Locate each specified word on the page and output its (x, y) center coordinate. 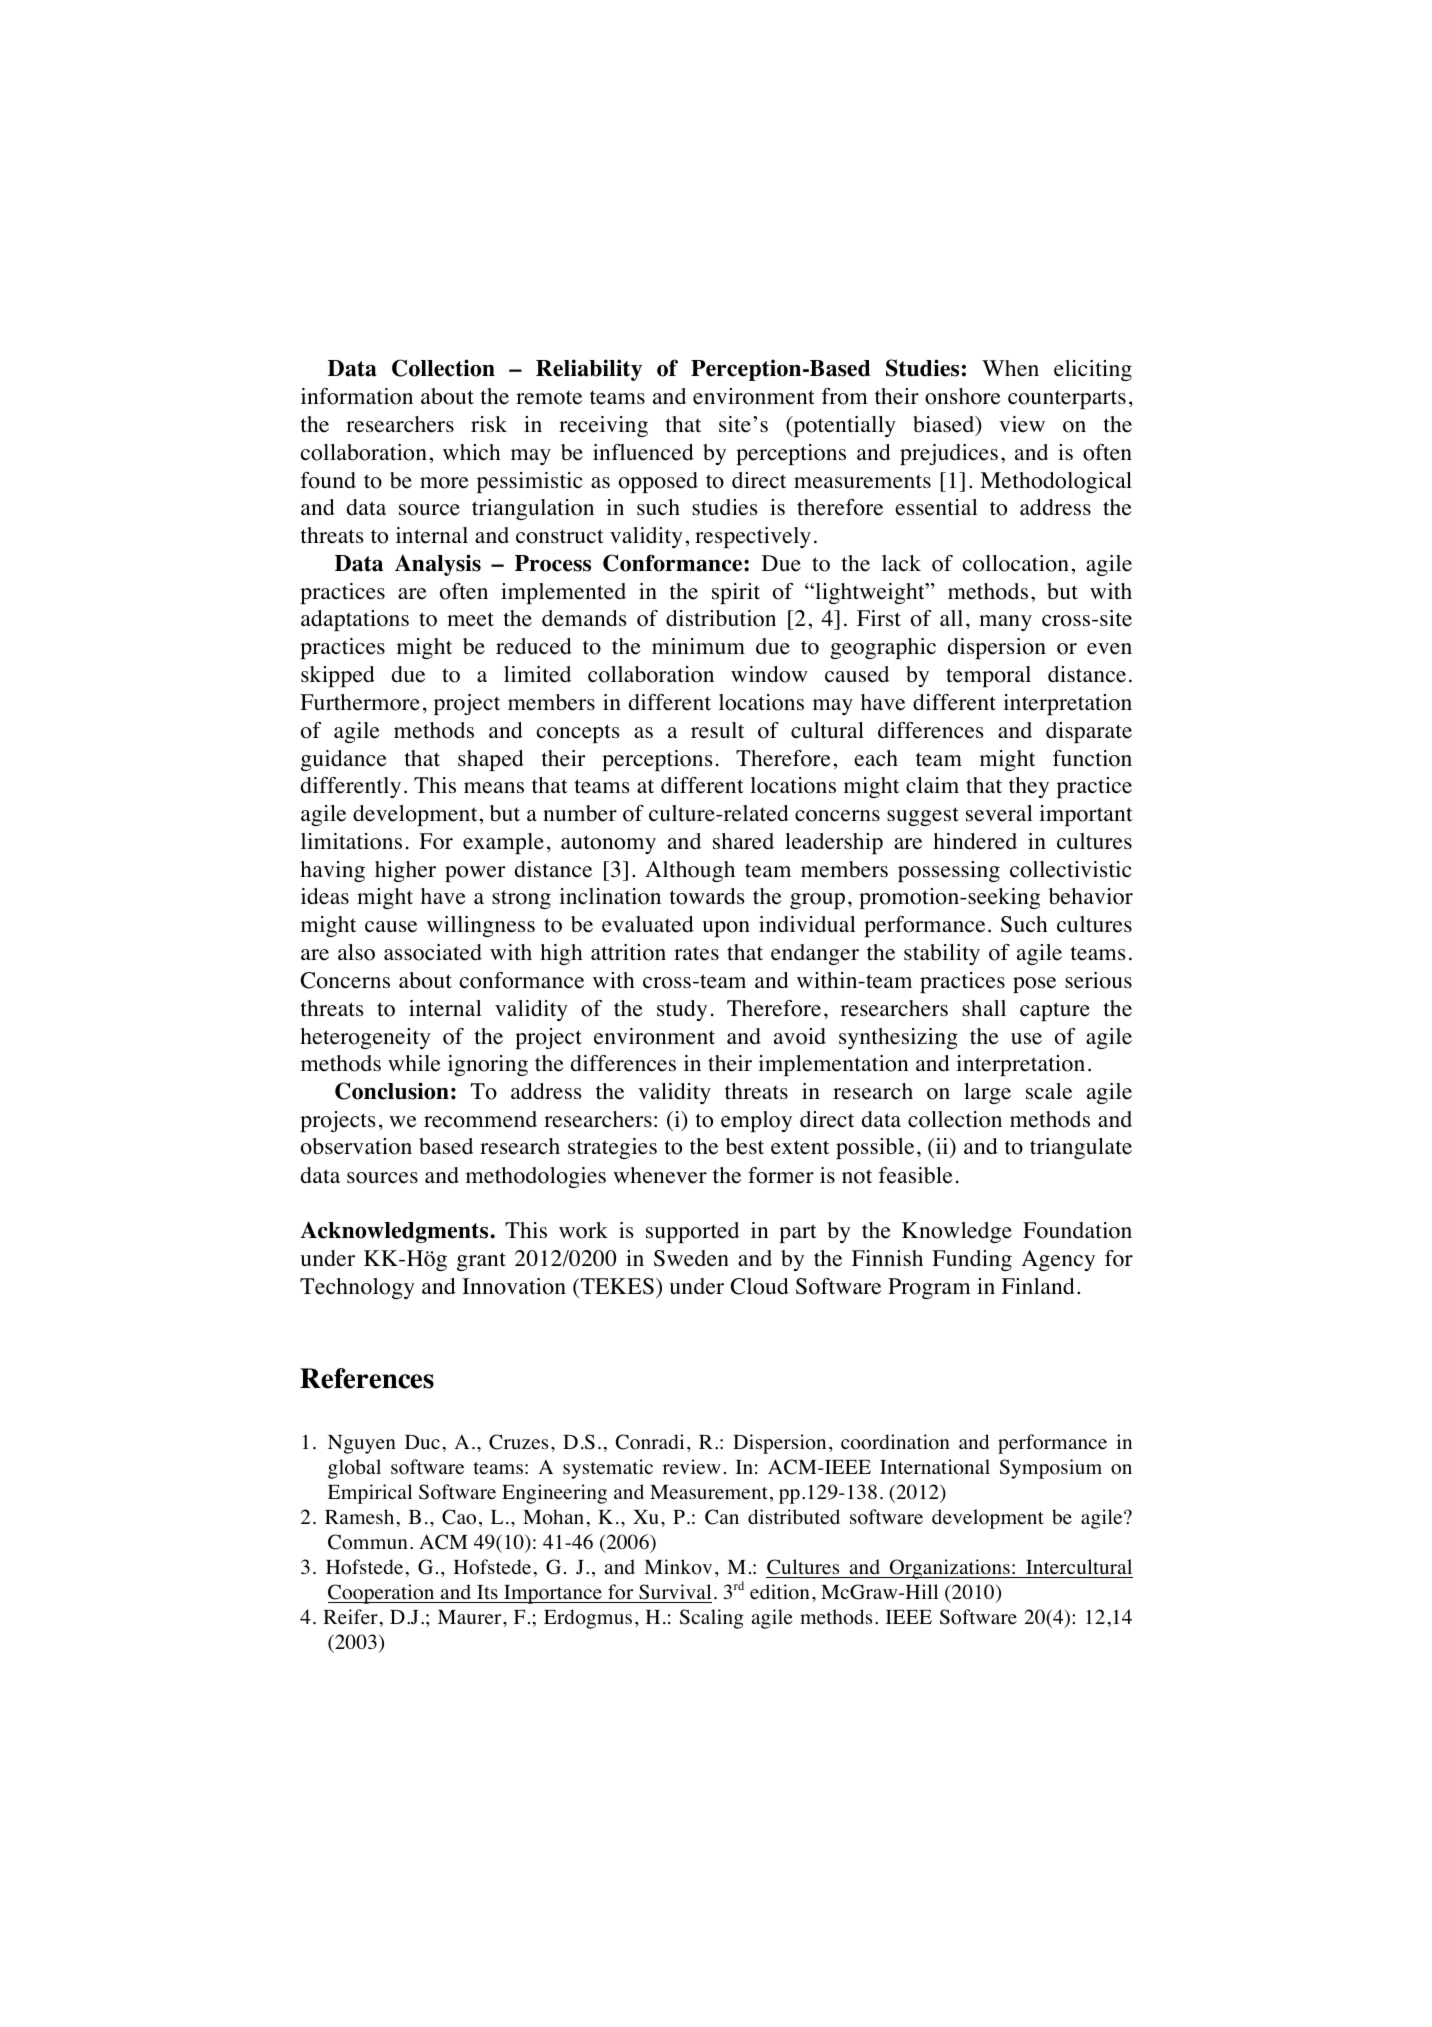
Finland (1038, 1286)
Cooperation (382, 1594)
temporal (988, 676)
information (357, 396)
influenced (643, 452)
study (682, 1010)
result (717, 730)
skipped (338, 676)
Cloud (760, 1286)
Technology (357, 1288)
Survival (675, 1592)
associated (433, 952)
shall (984, 1008)
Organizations (949, 1569)
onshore (963, 396)
